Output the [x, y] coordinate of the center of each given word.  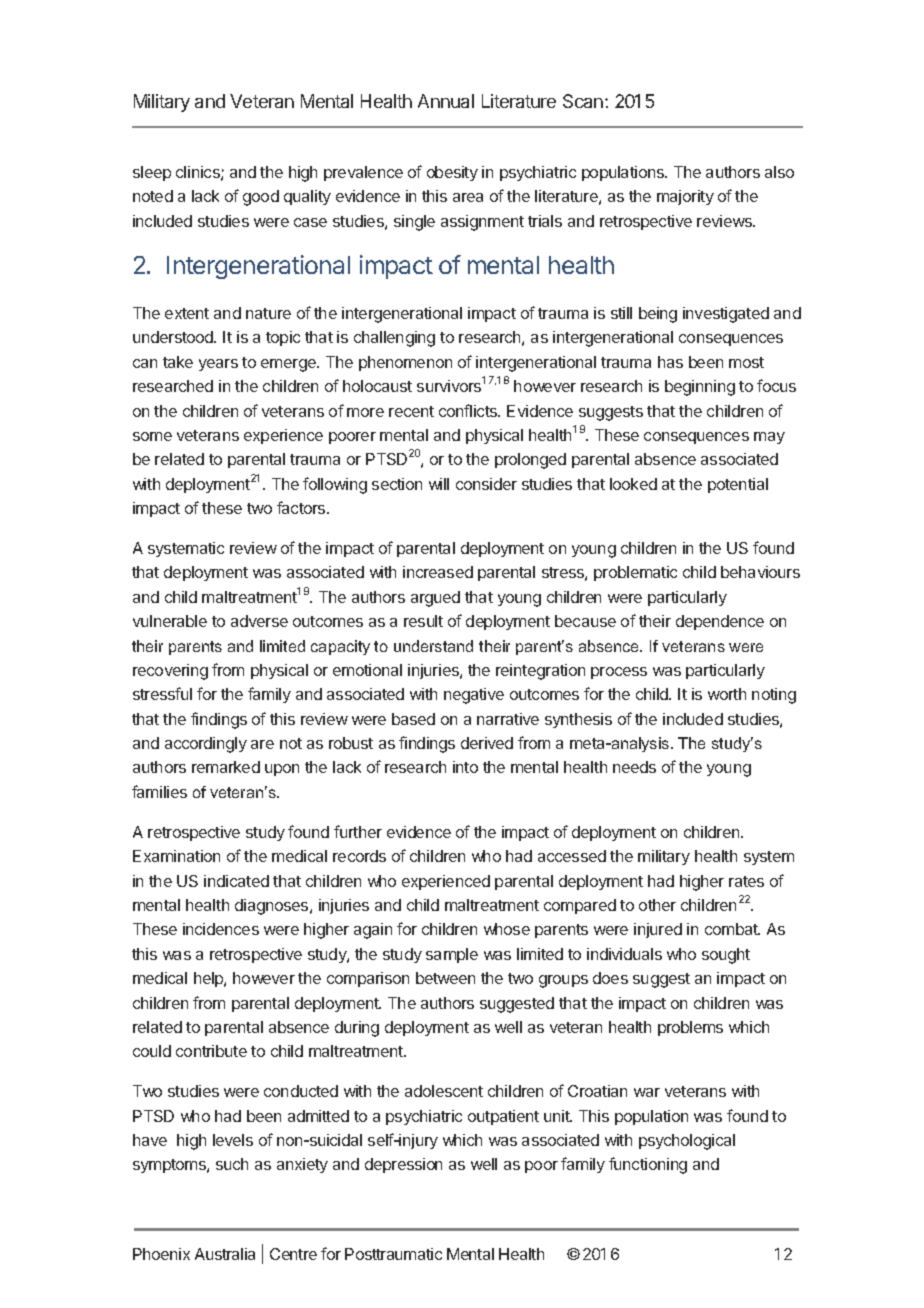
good [261, 198]
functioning [648, 1165]
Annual [446, 101]
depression [403, 1165]
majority [685, 197]
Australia [225, 1254]
